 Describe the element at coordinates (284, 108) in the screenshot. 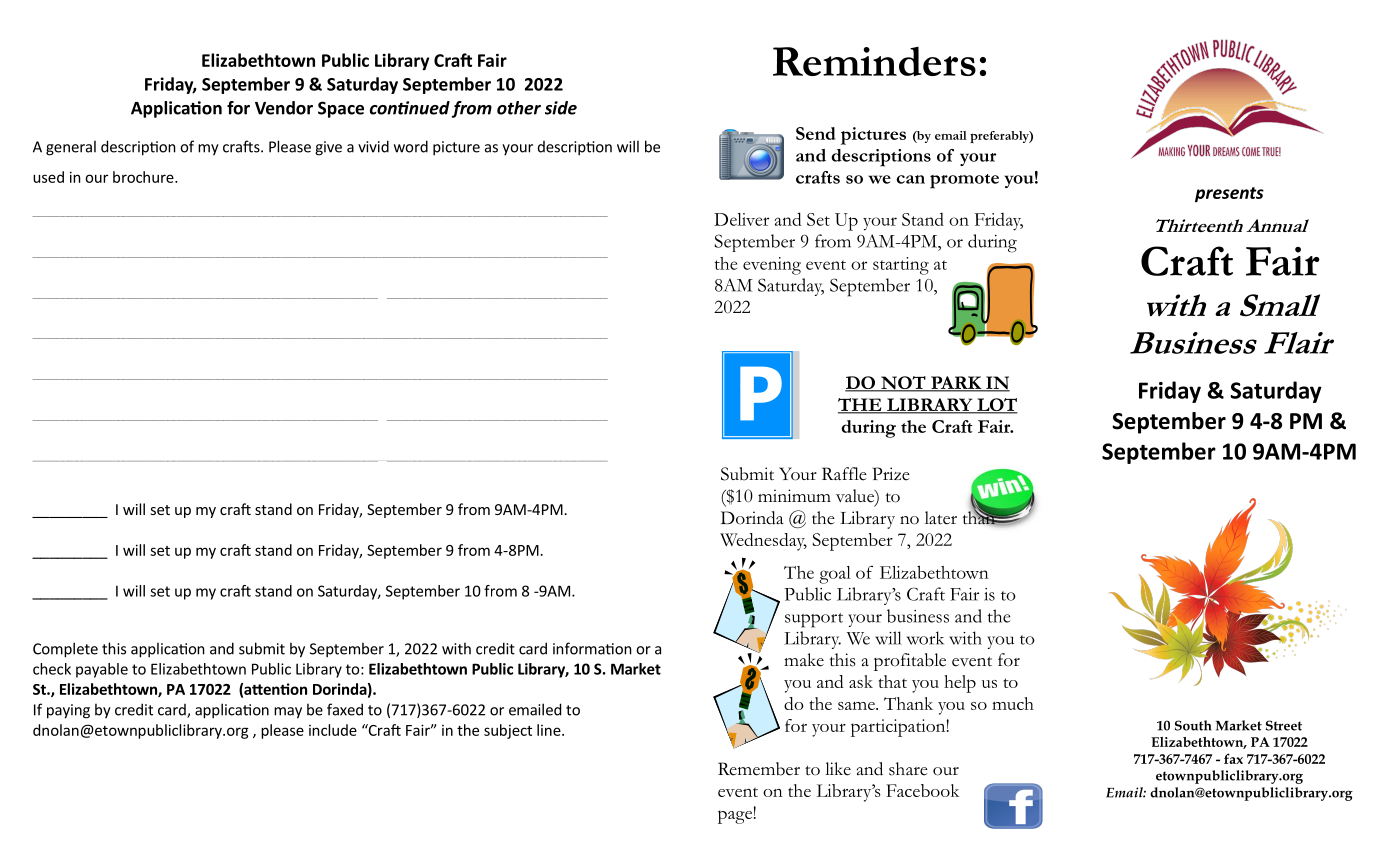

I see `Vendor` at that location.
